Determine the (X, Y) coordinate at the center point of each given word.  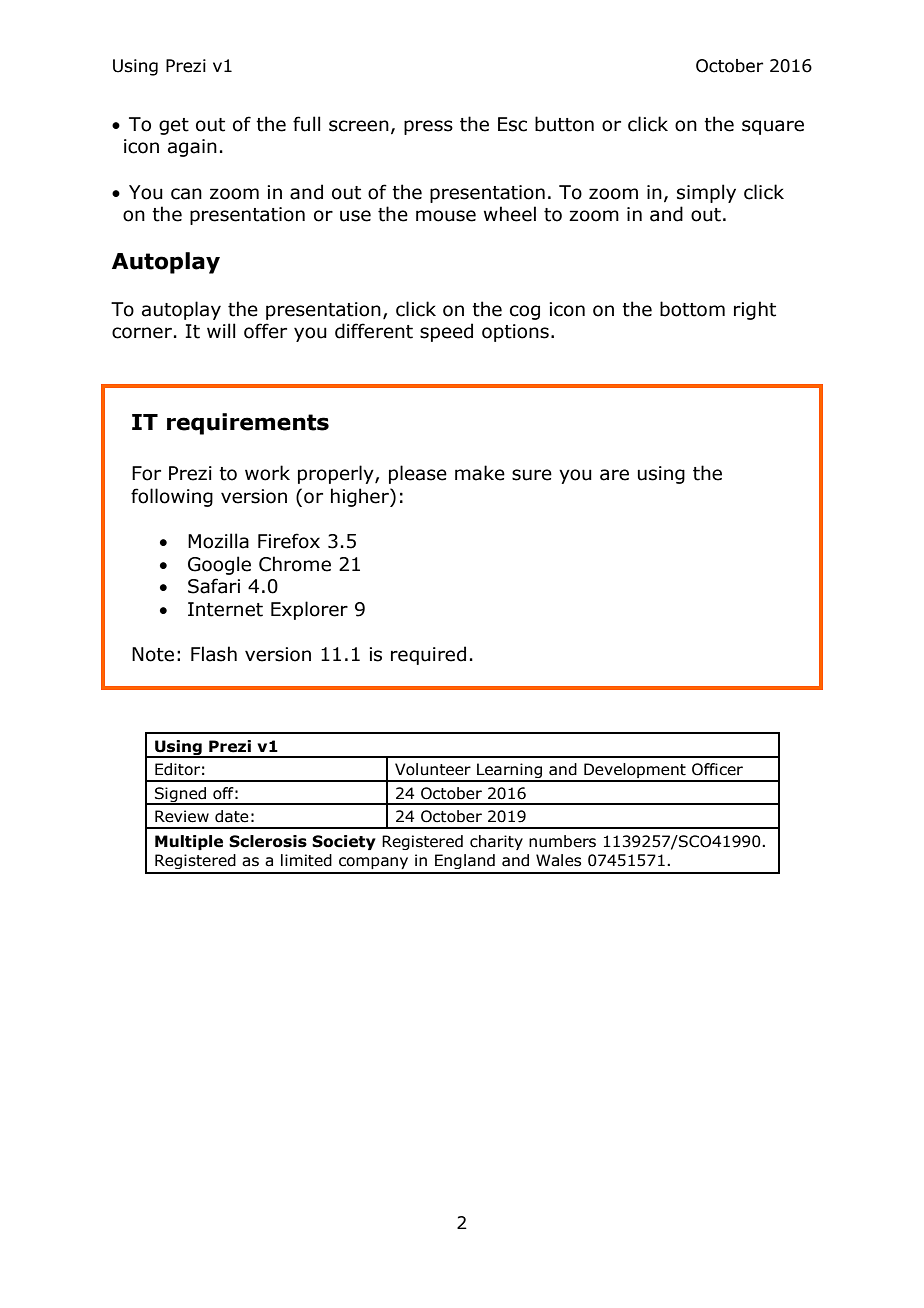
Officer (717, 769)
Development (635, 772)
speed (446, 332)
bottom (692, 309)
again (192, 148)
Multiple (189, 842)
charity (496, 842)
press (428, 127)
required (428, 655)
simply (706, 193)
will (221, 330)
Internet (225, 609)
